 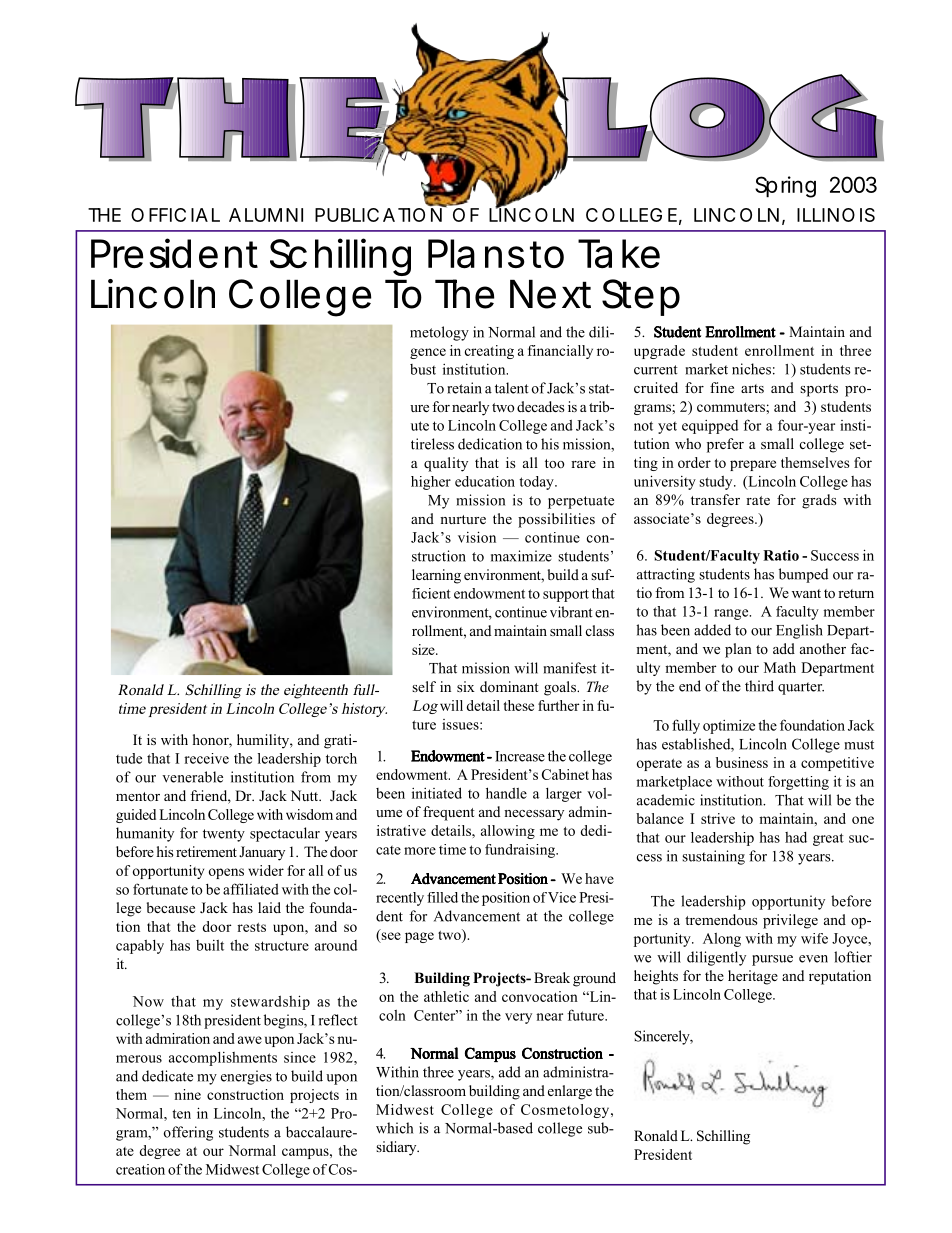 What do you see at coordinates (780, 667) in the image?
I see `Math` at bounding box center [780, 667].
